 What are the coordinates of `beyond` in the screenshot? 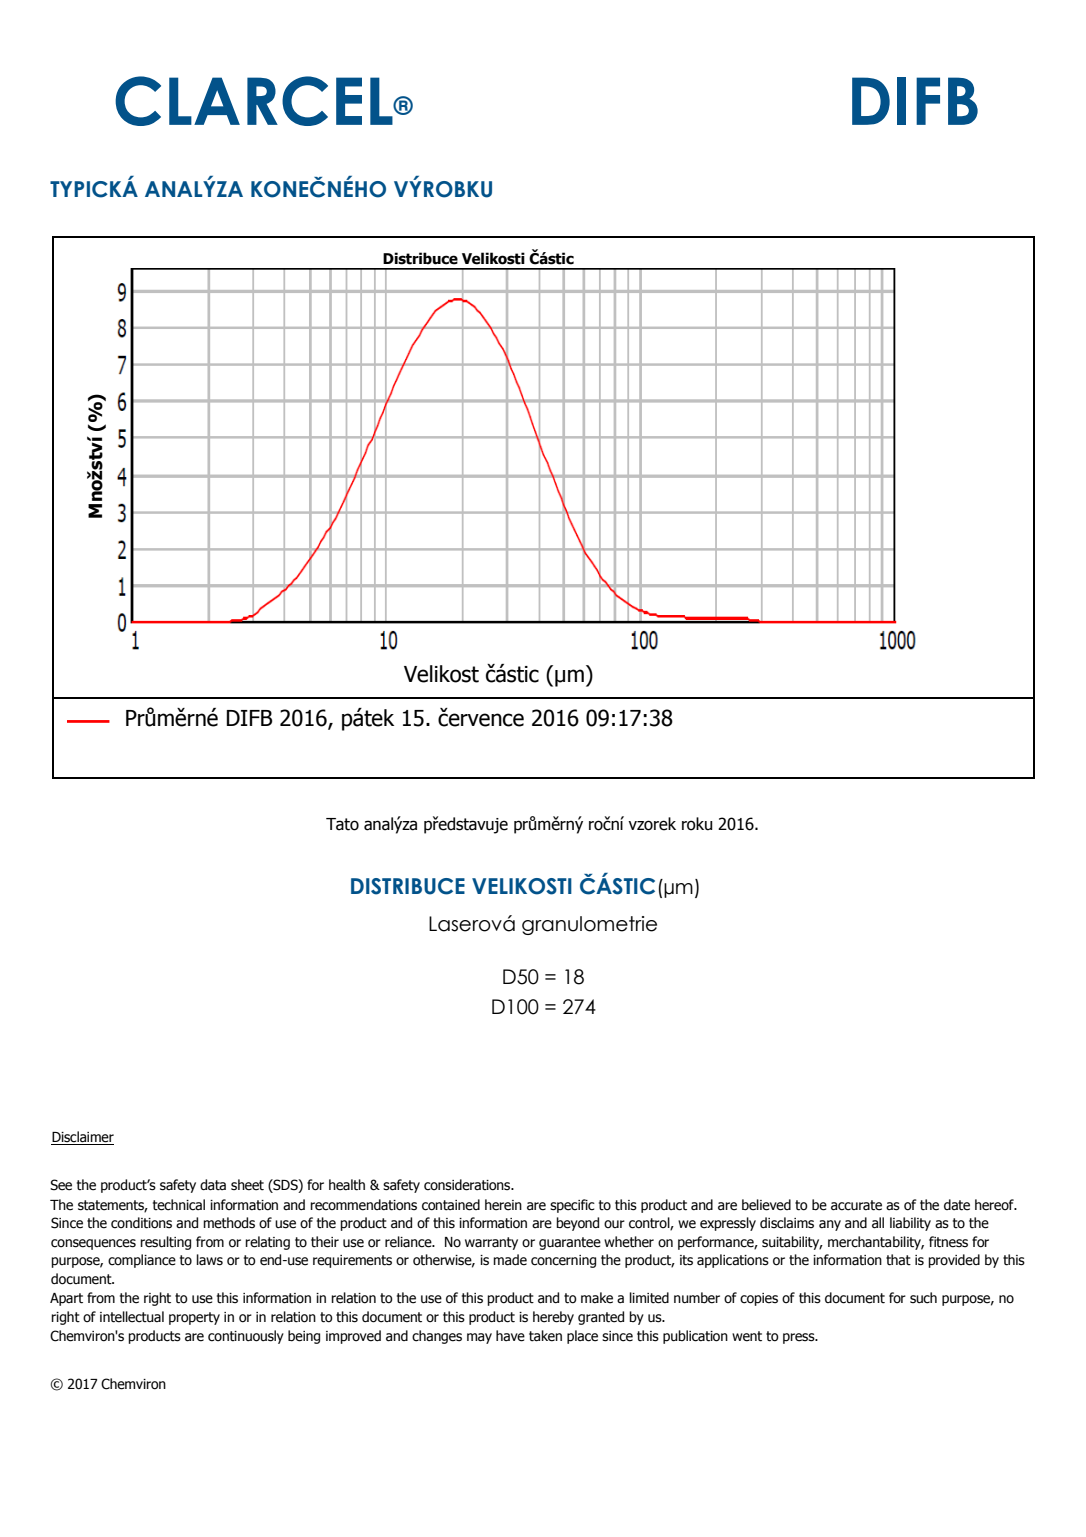 It's located at (577, 1224).
